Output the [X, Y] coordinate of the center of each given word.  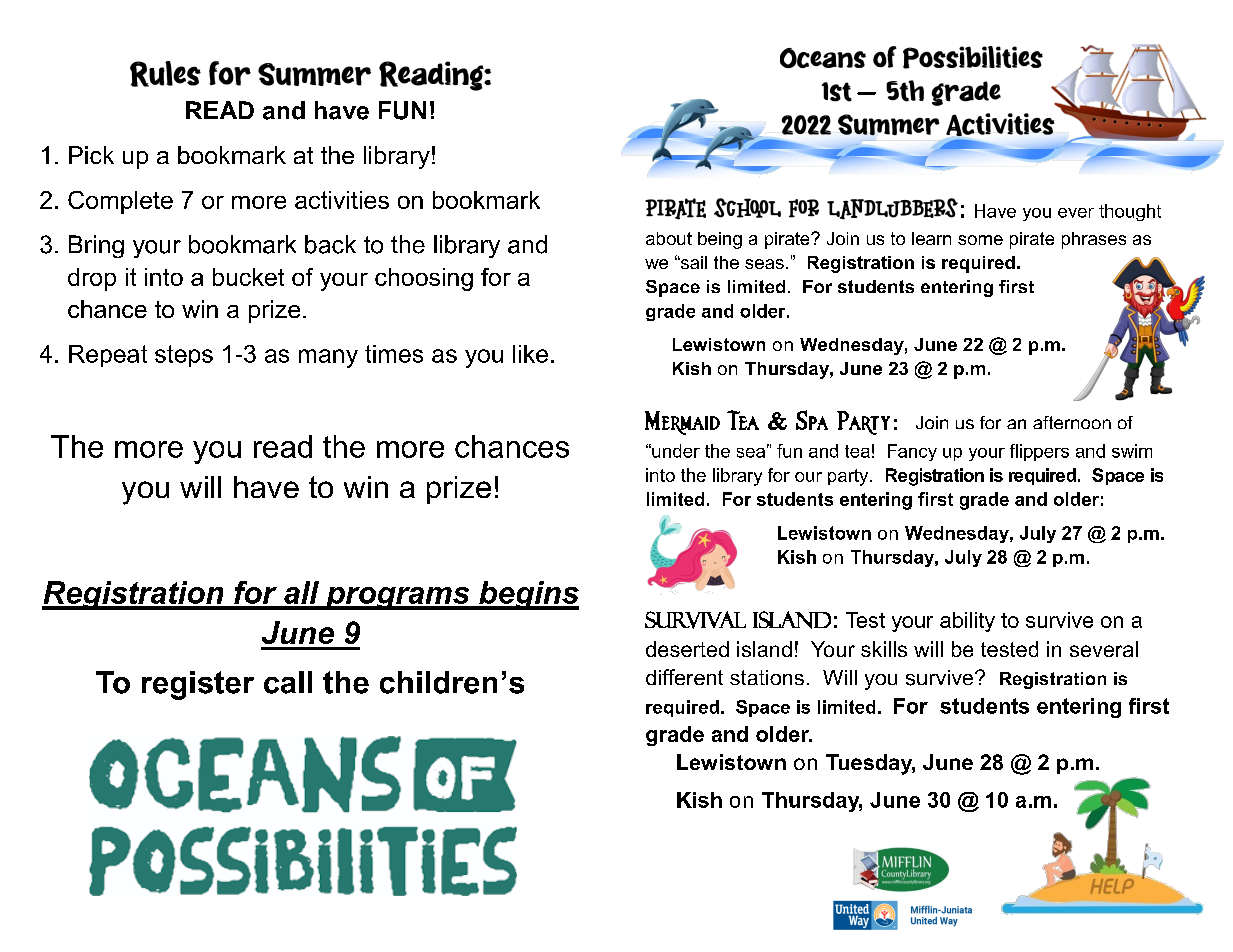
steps [184, 356]
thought [1130, 212]
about [669, 238]
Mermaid [682, 423]
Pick [91, 155]
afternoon [1072, 422]
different [684, 677]
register [198, 685]
